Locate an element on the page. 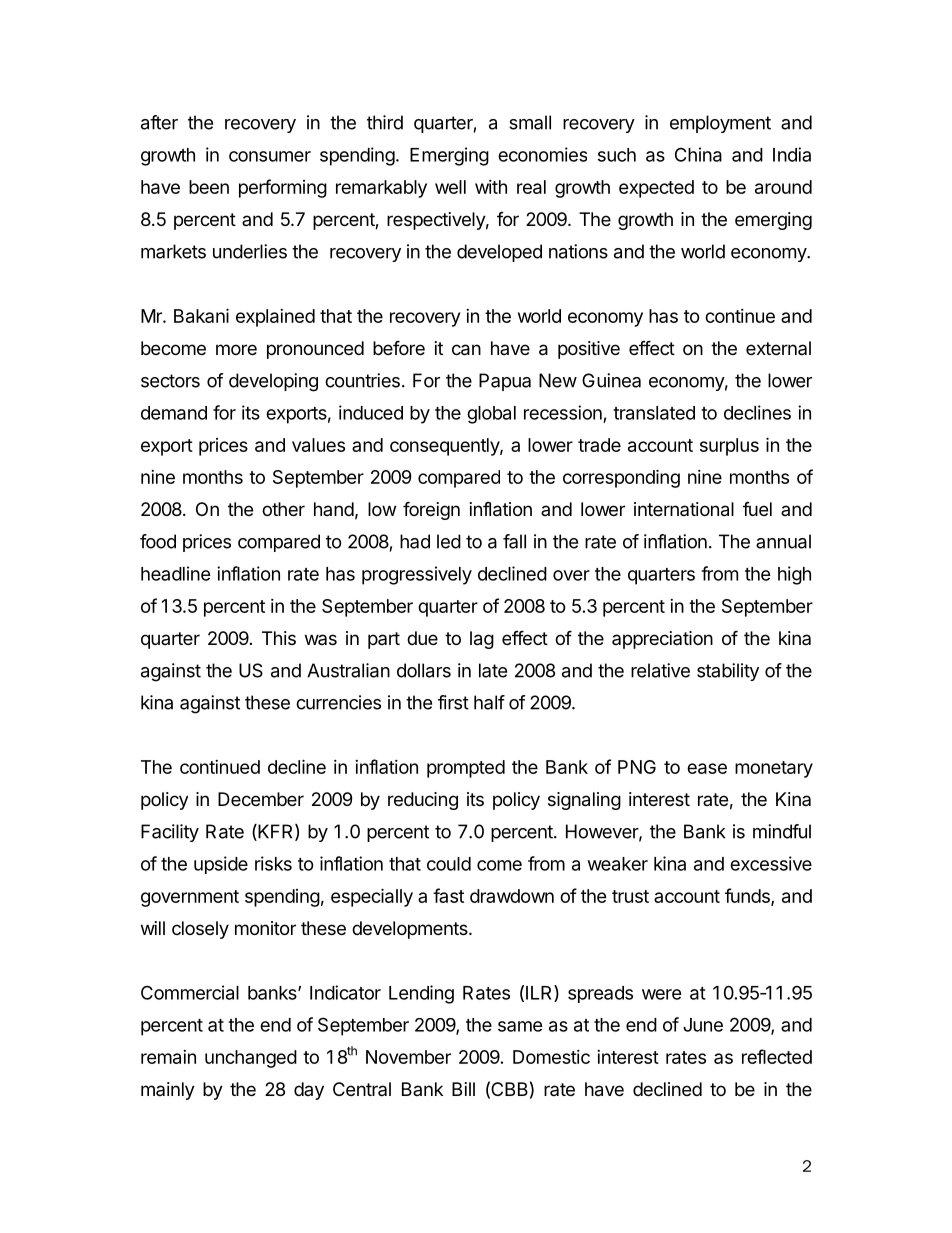  unchanged is located at coordinates (251, 1059).
